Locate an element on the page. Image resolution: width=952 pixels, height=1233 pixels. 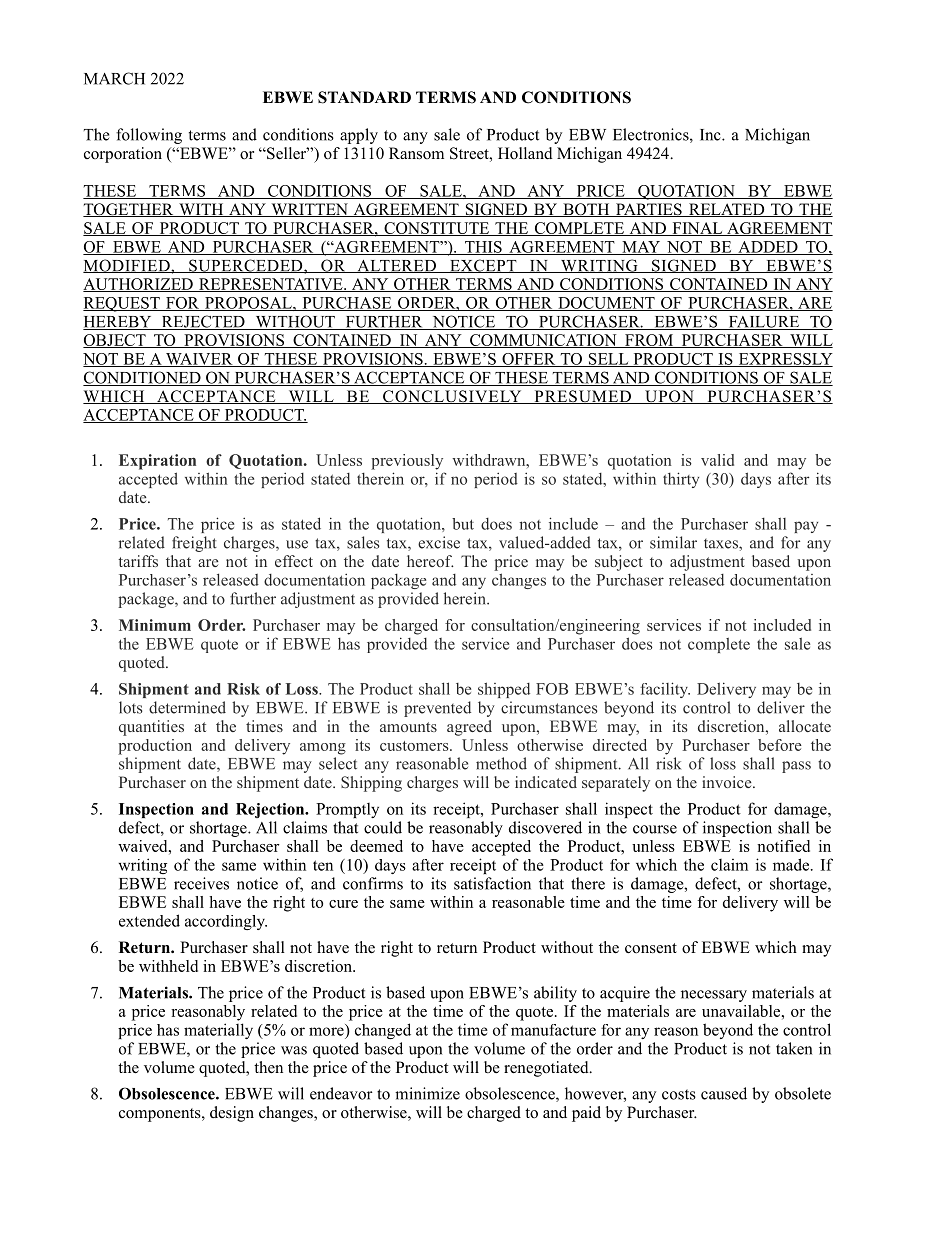
Minimum is located at coordinates (155, 625).
